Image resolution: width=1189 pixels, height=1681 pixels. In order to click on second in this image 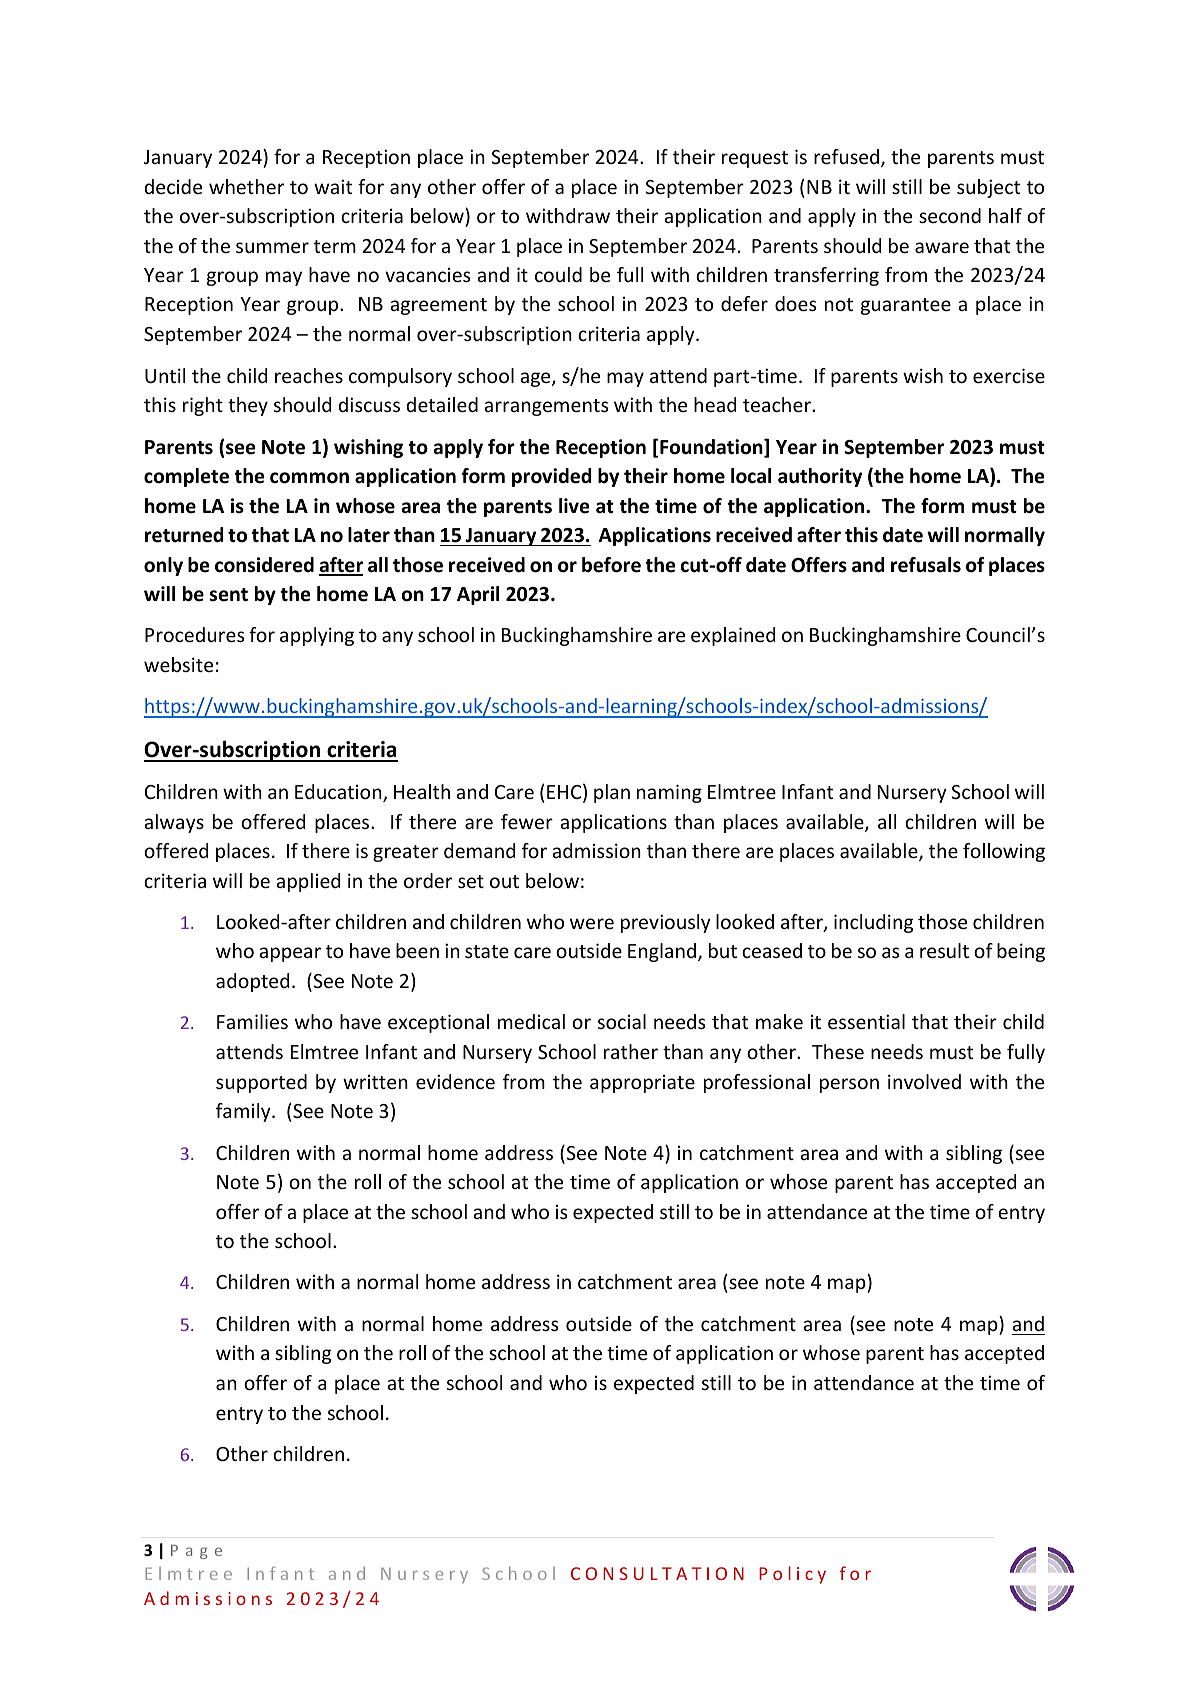, I will do `click(950, 215)`.
